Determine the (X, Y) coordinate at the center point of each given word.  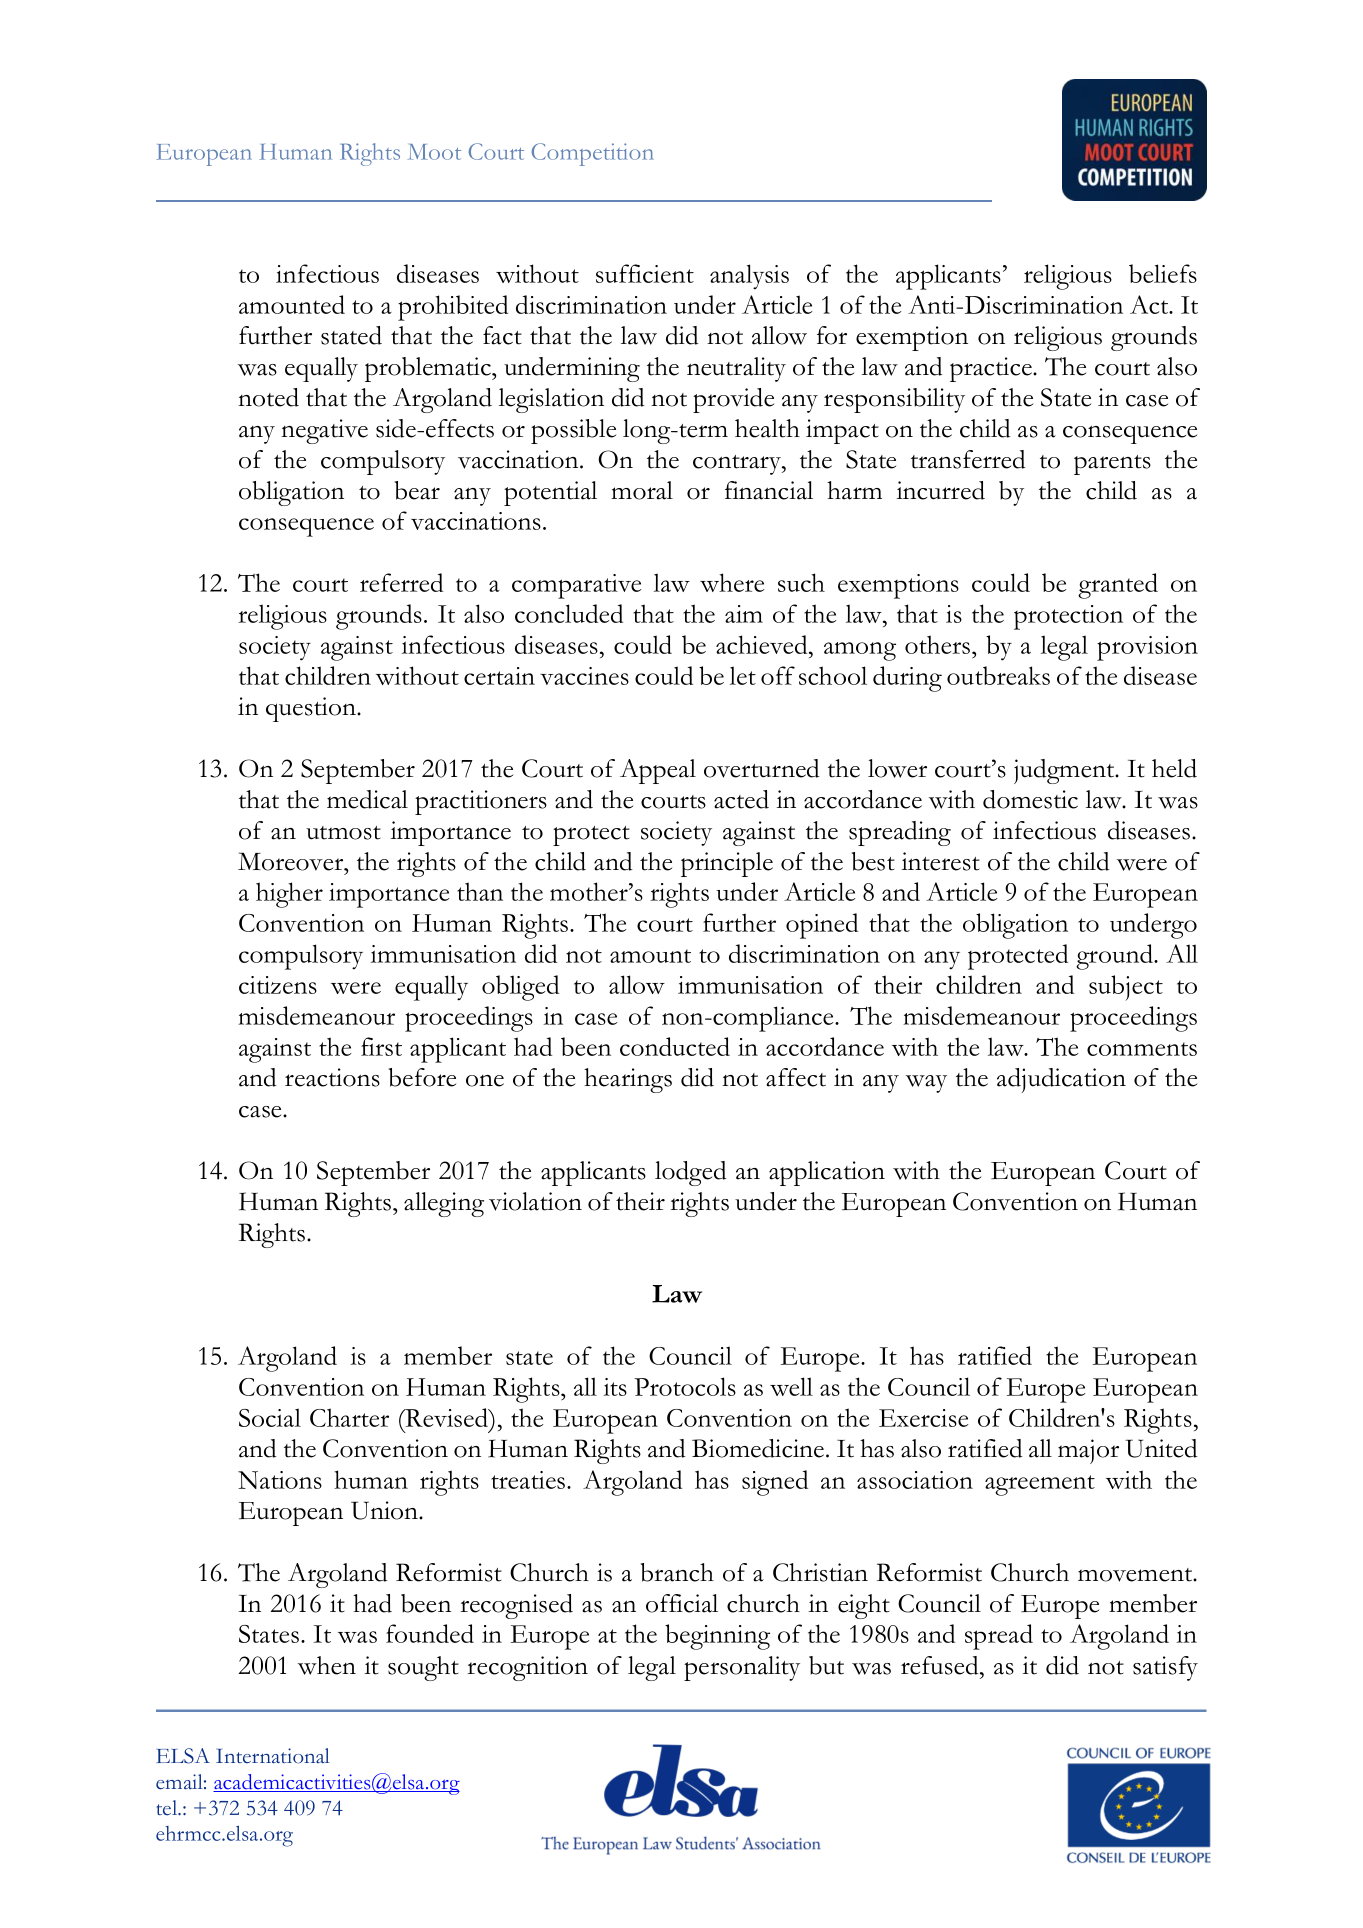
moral (642, 490)
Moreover (292, 861)
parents (1112, 465)
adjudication (1061, 1080)
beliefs (1163, 273)
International (273, 1756)
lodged (691, 1173)
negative (324, 431)
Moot (434, 152)
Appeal (658, 771)
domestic (1030, 799)
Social (270, 1417)
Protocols (685, 1386)
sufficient (645, 273)
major (1088, 1451)
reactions (332, 1077)
